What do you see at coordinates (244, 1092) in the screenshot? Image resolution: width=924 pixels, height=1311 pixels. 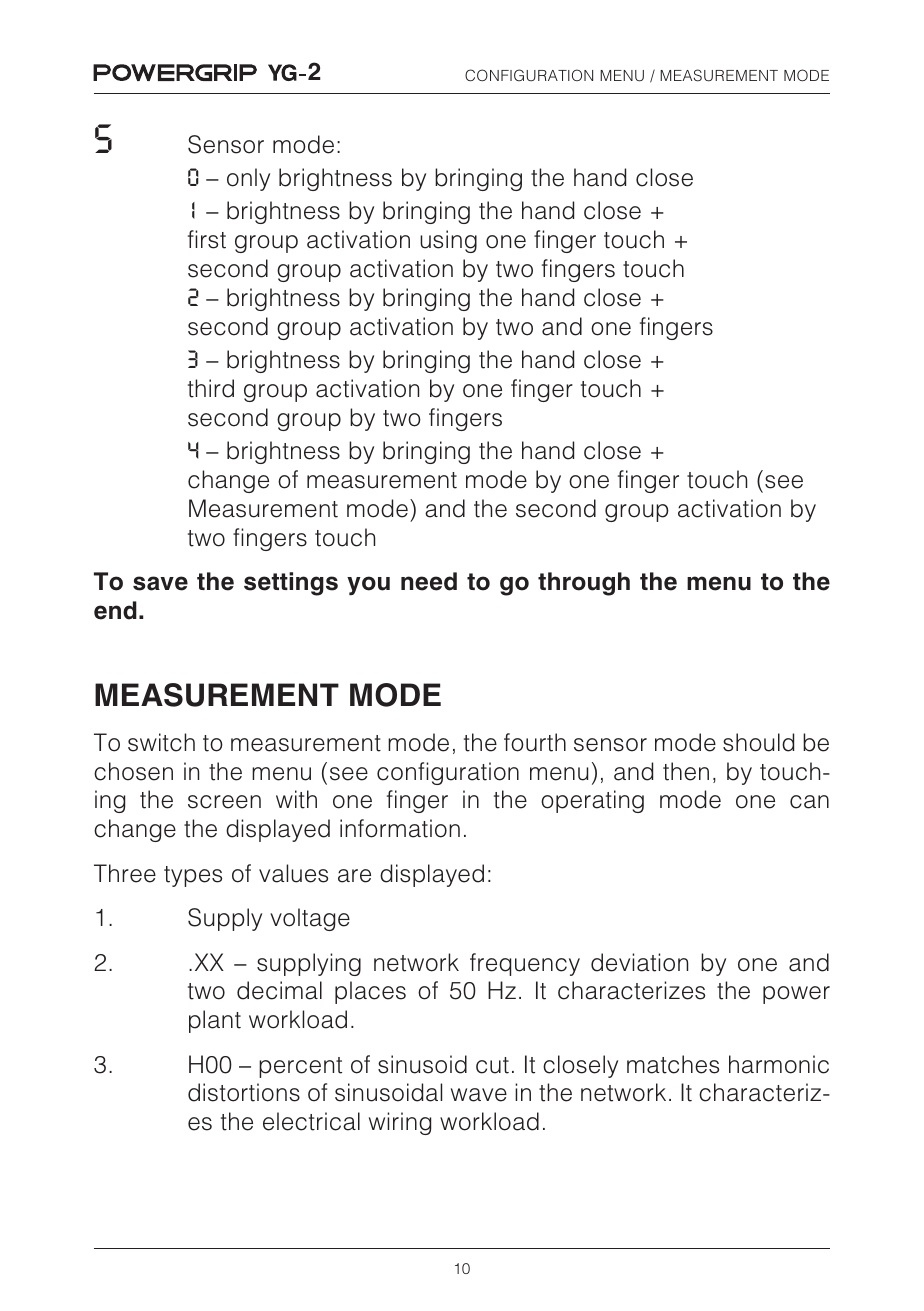 I see `distortions` at bounding box center [244, 1092].
